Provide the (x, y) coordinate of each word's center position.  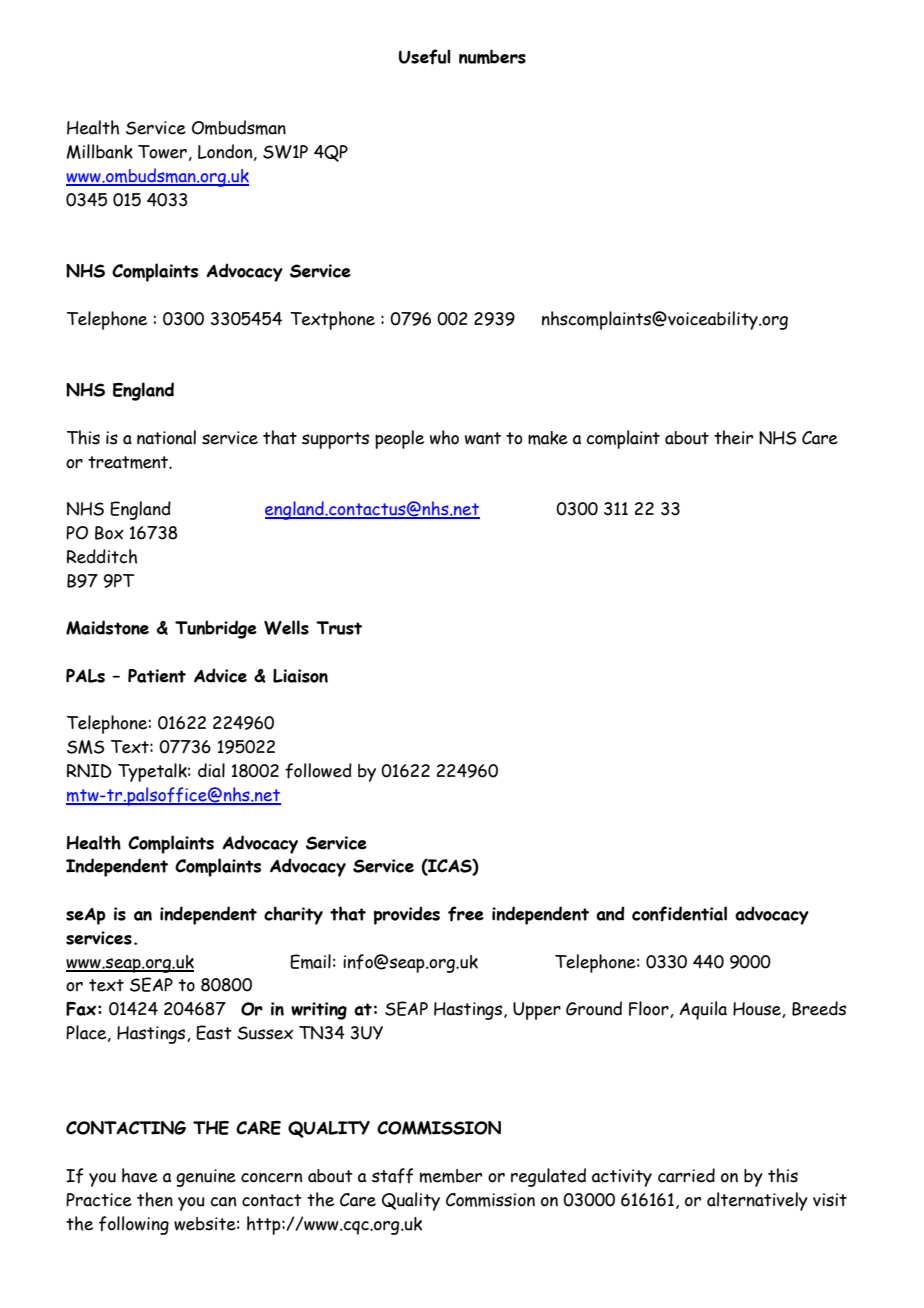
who (444, 437)
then (155, 1199)
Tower (162, 152)
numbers (492, 56)
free (466, 914)
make (548, 438)
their (733, 437)
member (451, 1176)
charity (293, 915)
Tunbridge (216, 629)
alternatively (757, 1201)
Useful (425, 57)
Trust (339, 628)
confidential (679, 914)
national (166, 437)
